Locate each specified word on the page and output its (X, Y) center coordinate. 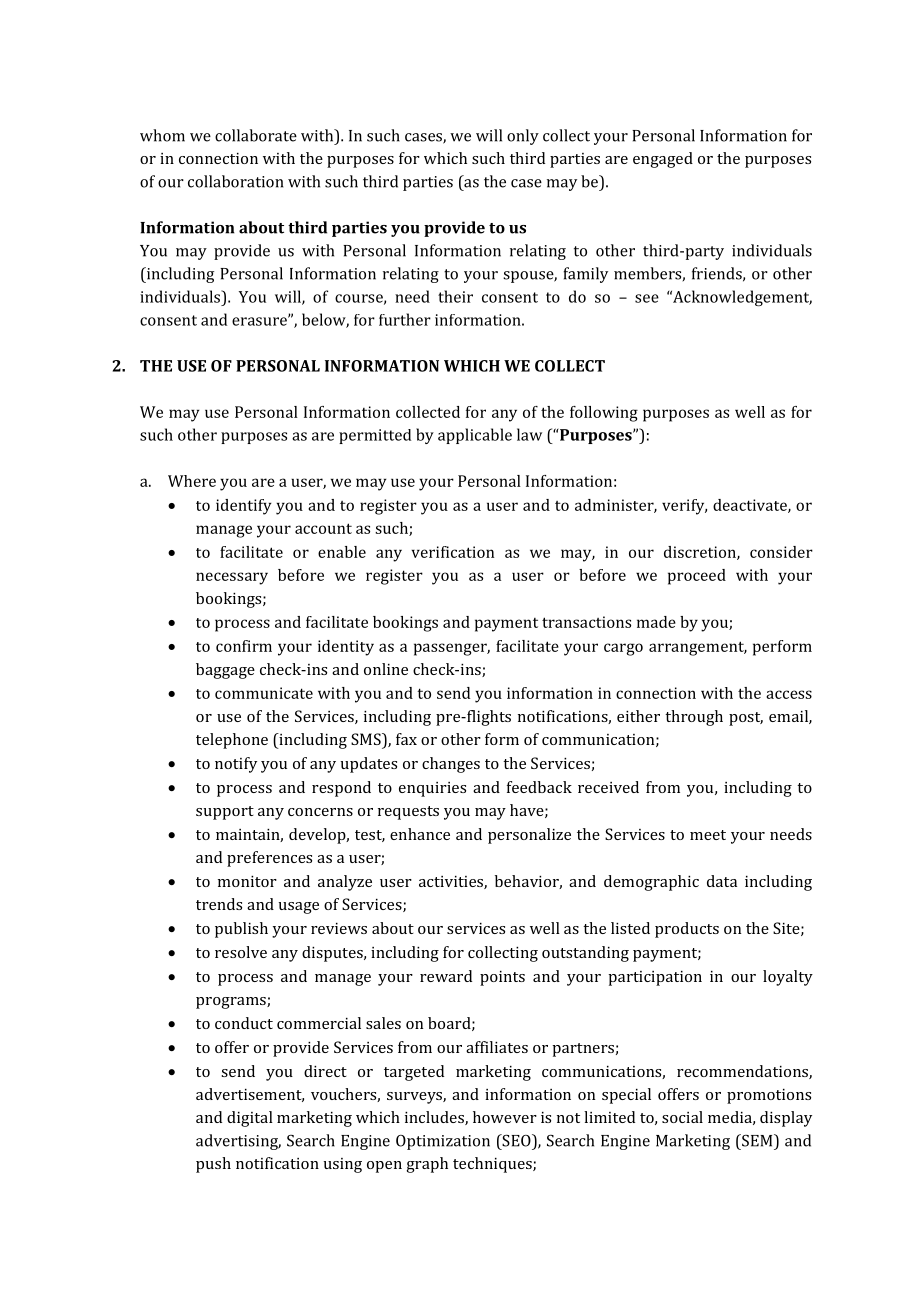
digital (250, 1119)
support (225, 813)
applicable (475, 436)
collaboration (235, 181)
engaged (663, 160)
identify (244, 507)
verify (684, 507)
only (523, 137)
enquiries (432, 789)
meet (708, 835)
